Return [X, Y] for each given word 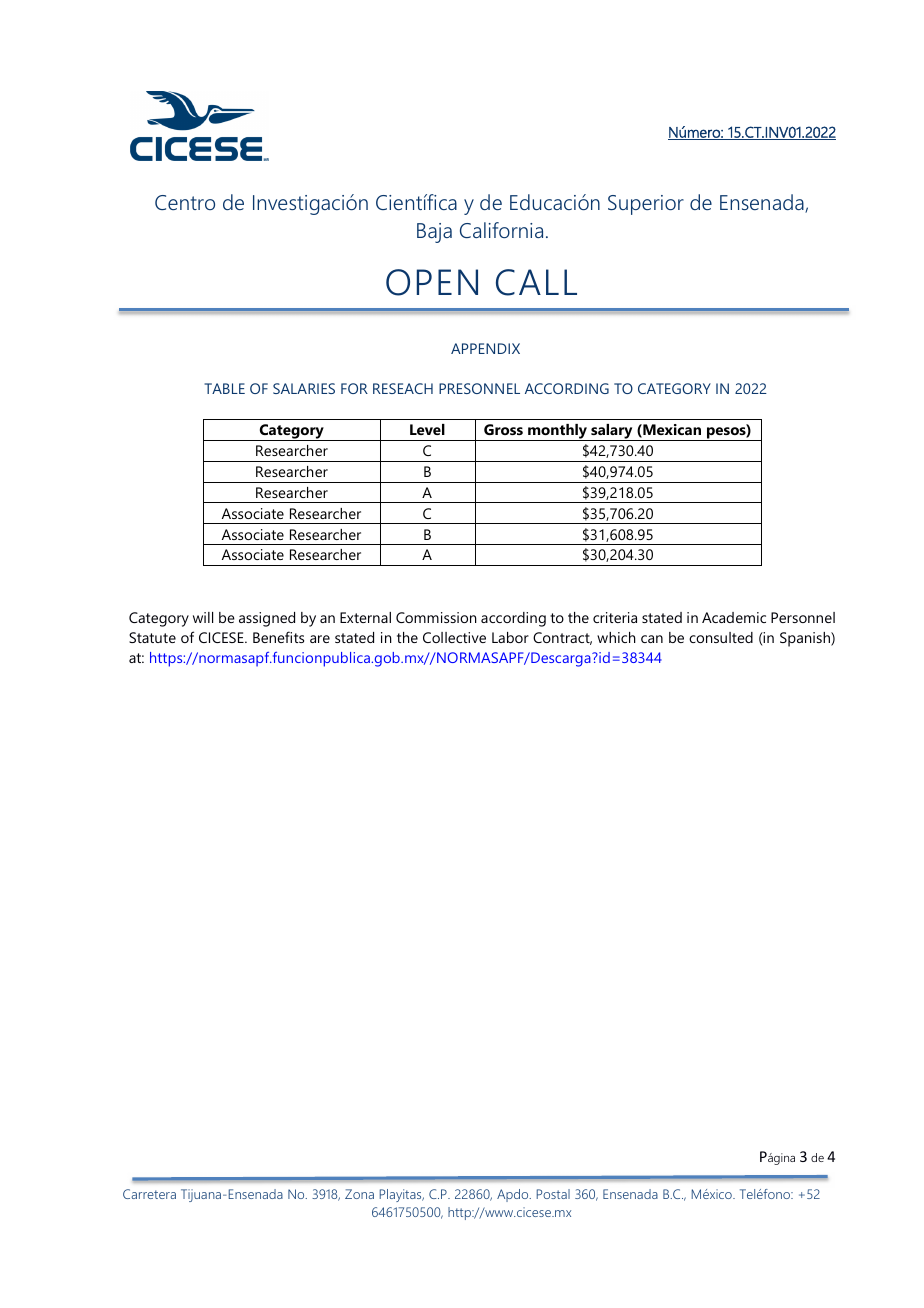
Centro [185, 202]
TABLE [224, 388]
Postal [553, 1194]
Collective [454, 637]
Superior [646, 205]
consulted [721, 637]
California [501, 230]
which [616, 637]
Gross [503, 429]
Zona [359, 1194]
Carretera [149, 1194]
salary [612, 432]
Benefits [278, 637]
